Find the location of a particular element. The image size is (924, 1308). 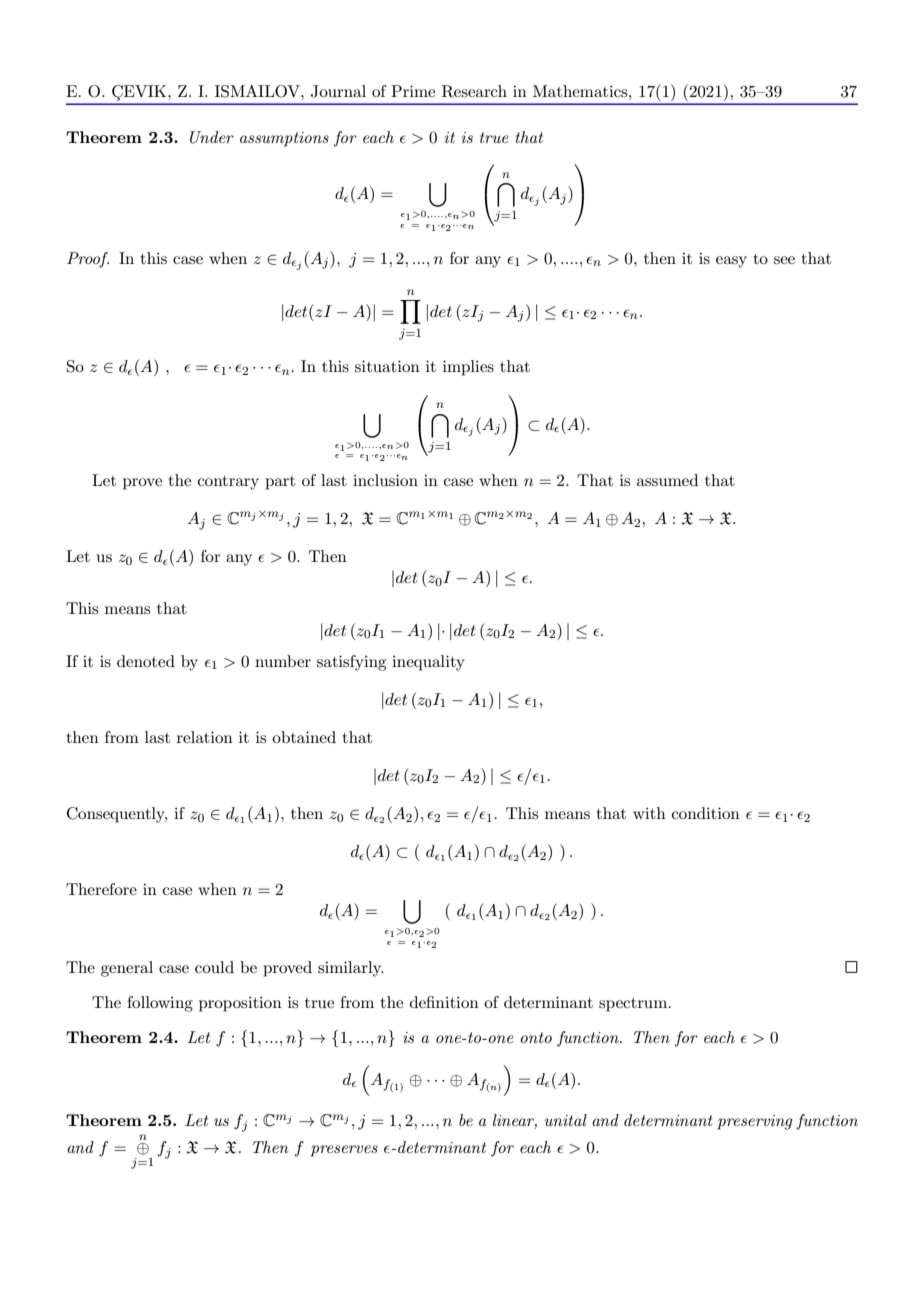

easy is located at coordinates (731, 262).
